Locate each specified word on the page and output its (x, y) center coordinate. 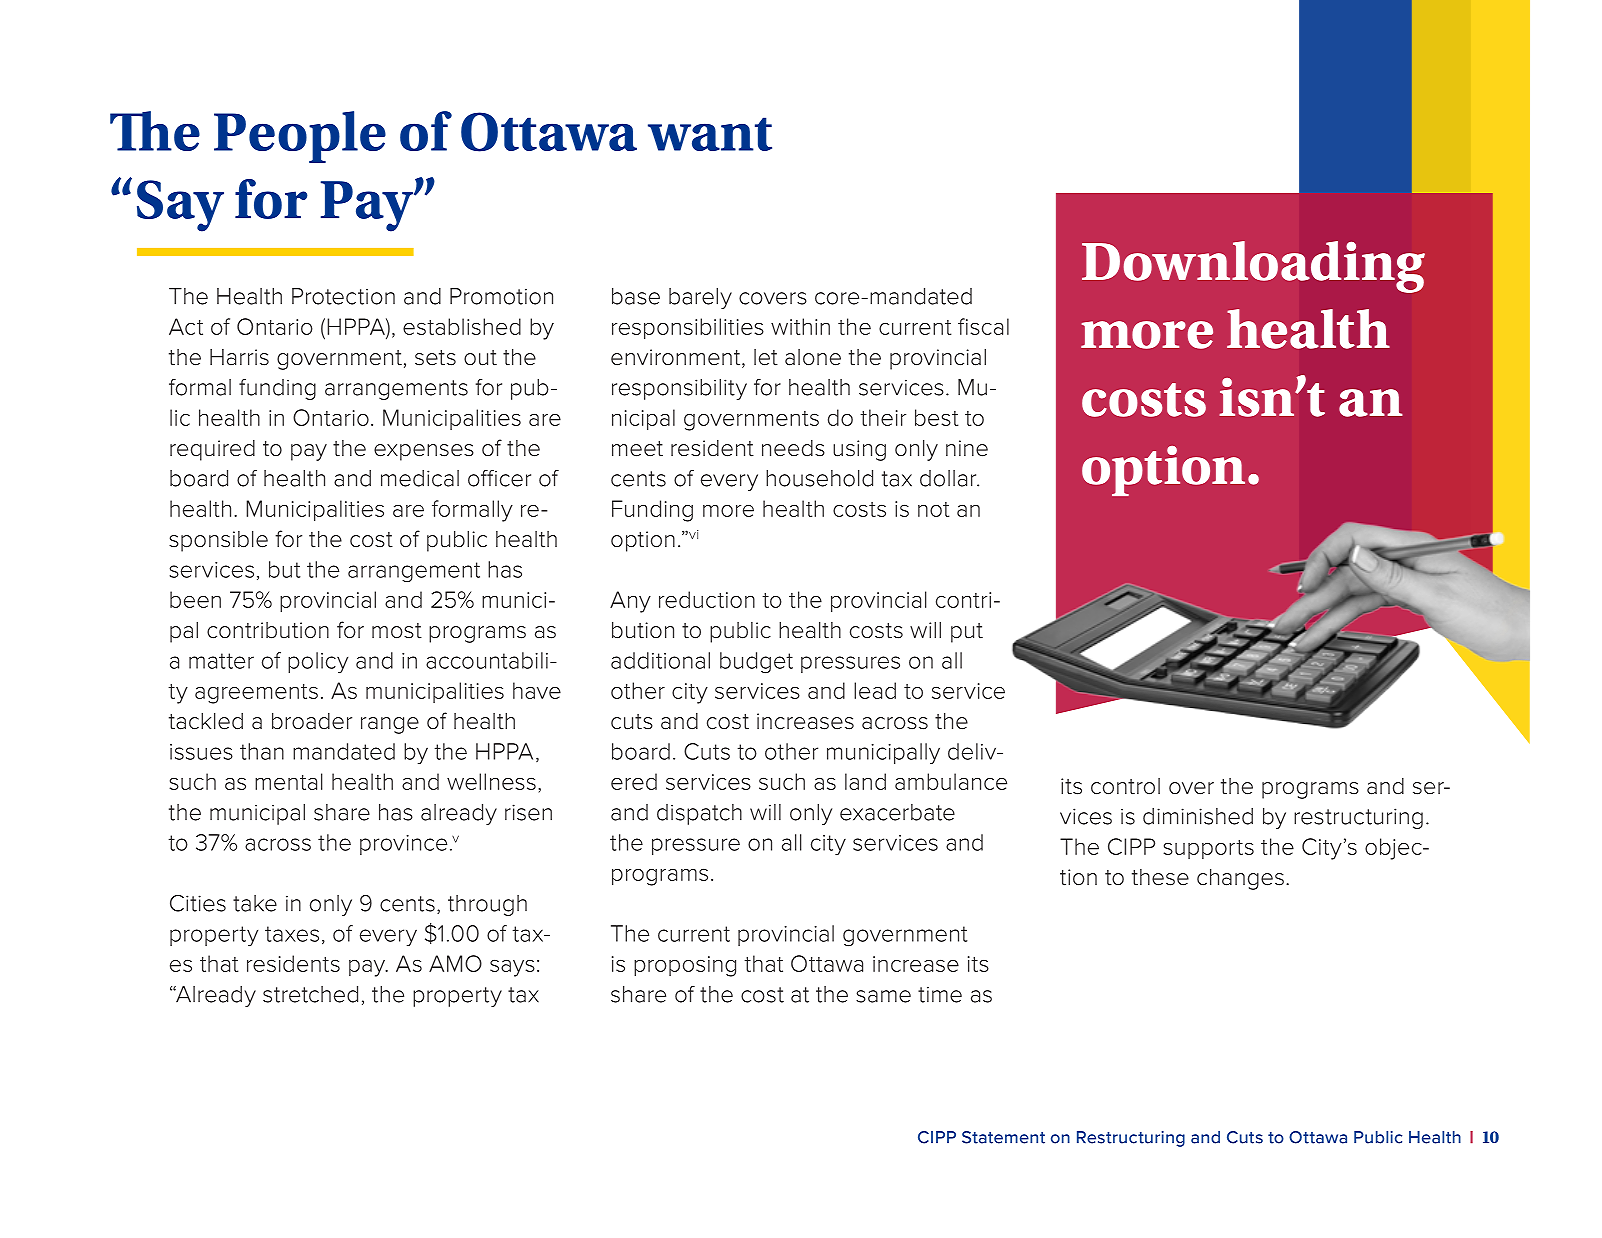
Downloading (1253, 267)
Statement (1003, 1137)
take (255, 903)
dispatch (699, 814)
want (710, 134)
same (883, 996)
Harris (239, 357)
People (300, 137)
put (967, 633)
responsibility (679, 389)
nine (967, 448)
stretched (310, 994)
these (1160, 877)
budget (756, 663)
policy (318, 663)
